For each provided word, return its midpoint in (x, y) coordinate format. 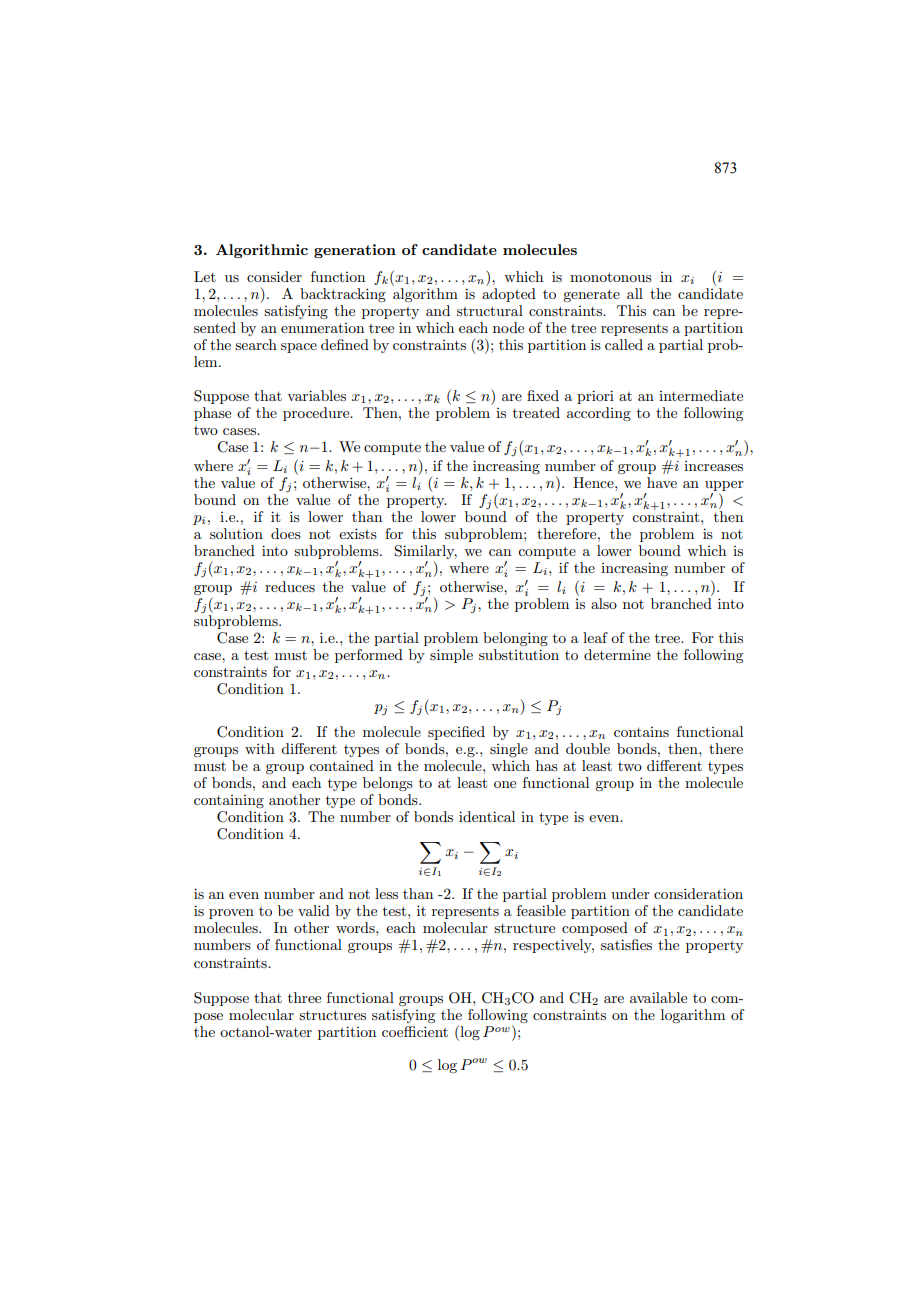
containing (229, 801)
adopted (509, 293)
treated (536, 412)
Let (205, 276)
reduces (290, 586)
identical (487, 816)
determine (617, 654)
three (304, 997)
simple (451, 656)
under (630, 893)
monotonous (611, 277)
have (662, 482)
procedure (317, 414)
